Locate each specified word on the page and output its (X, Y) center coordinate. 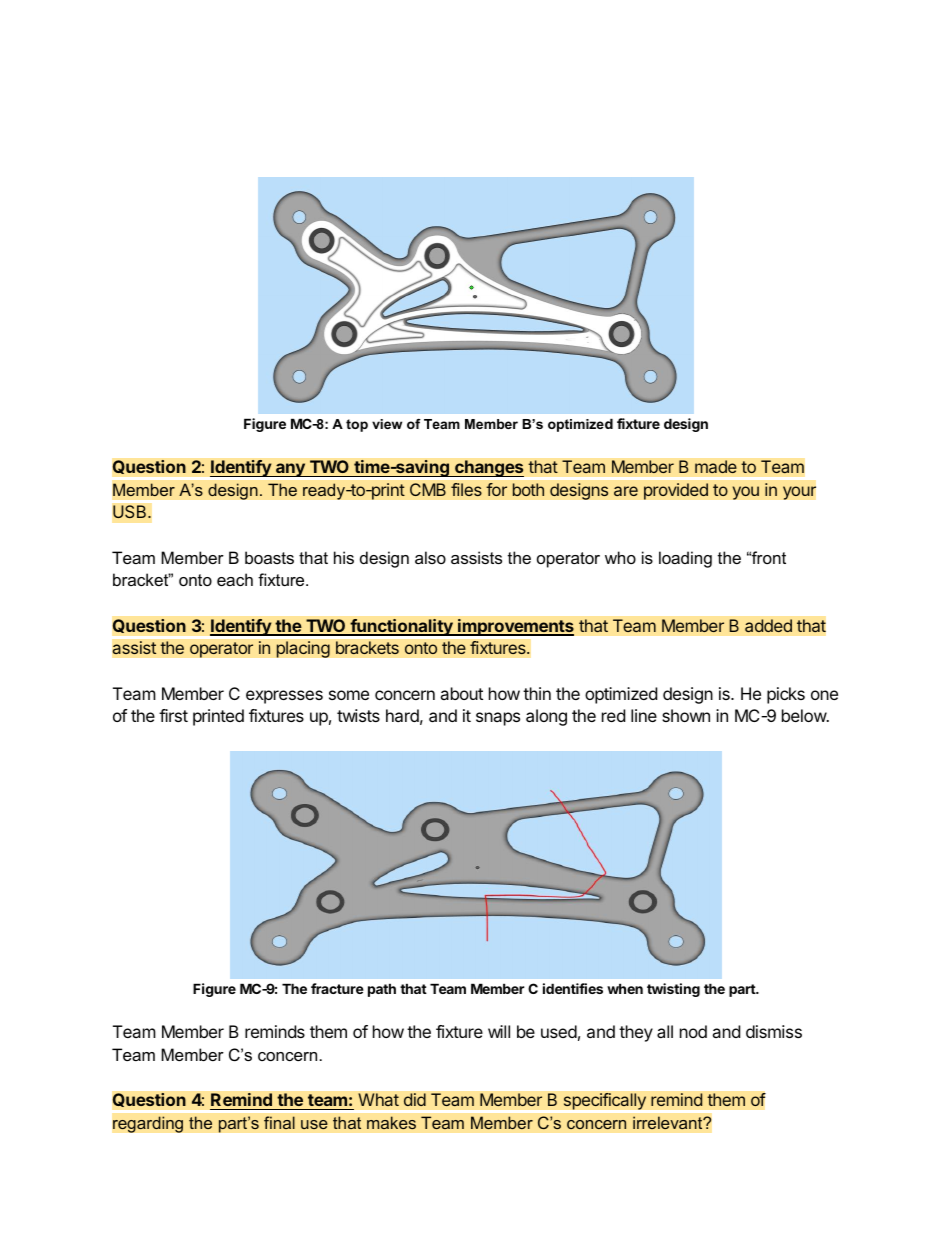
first (173, 715)
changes (488, 468)
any (290, 470)
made (716, 467)
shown (686, 715)
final (279, 1123)
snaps (498, 719)
